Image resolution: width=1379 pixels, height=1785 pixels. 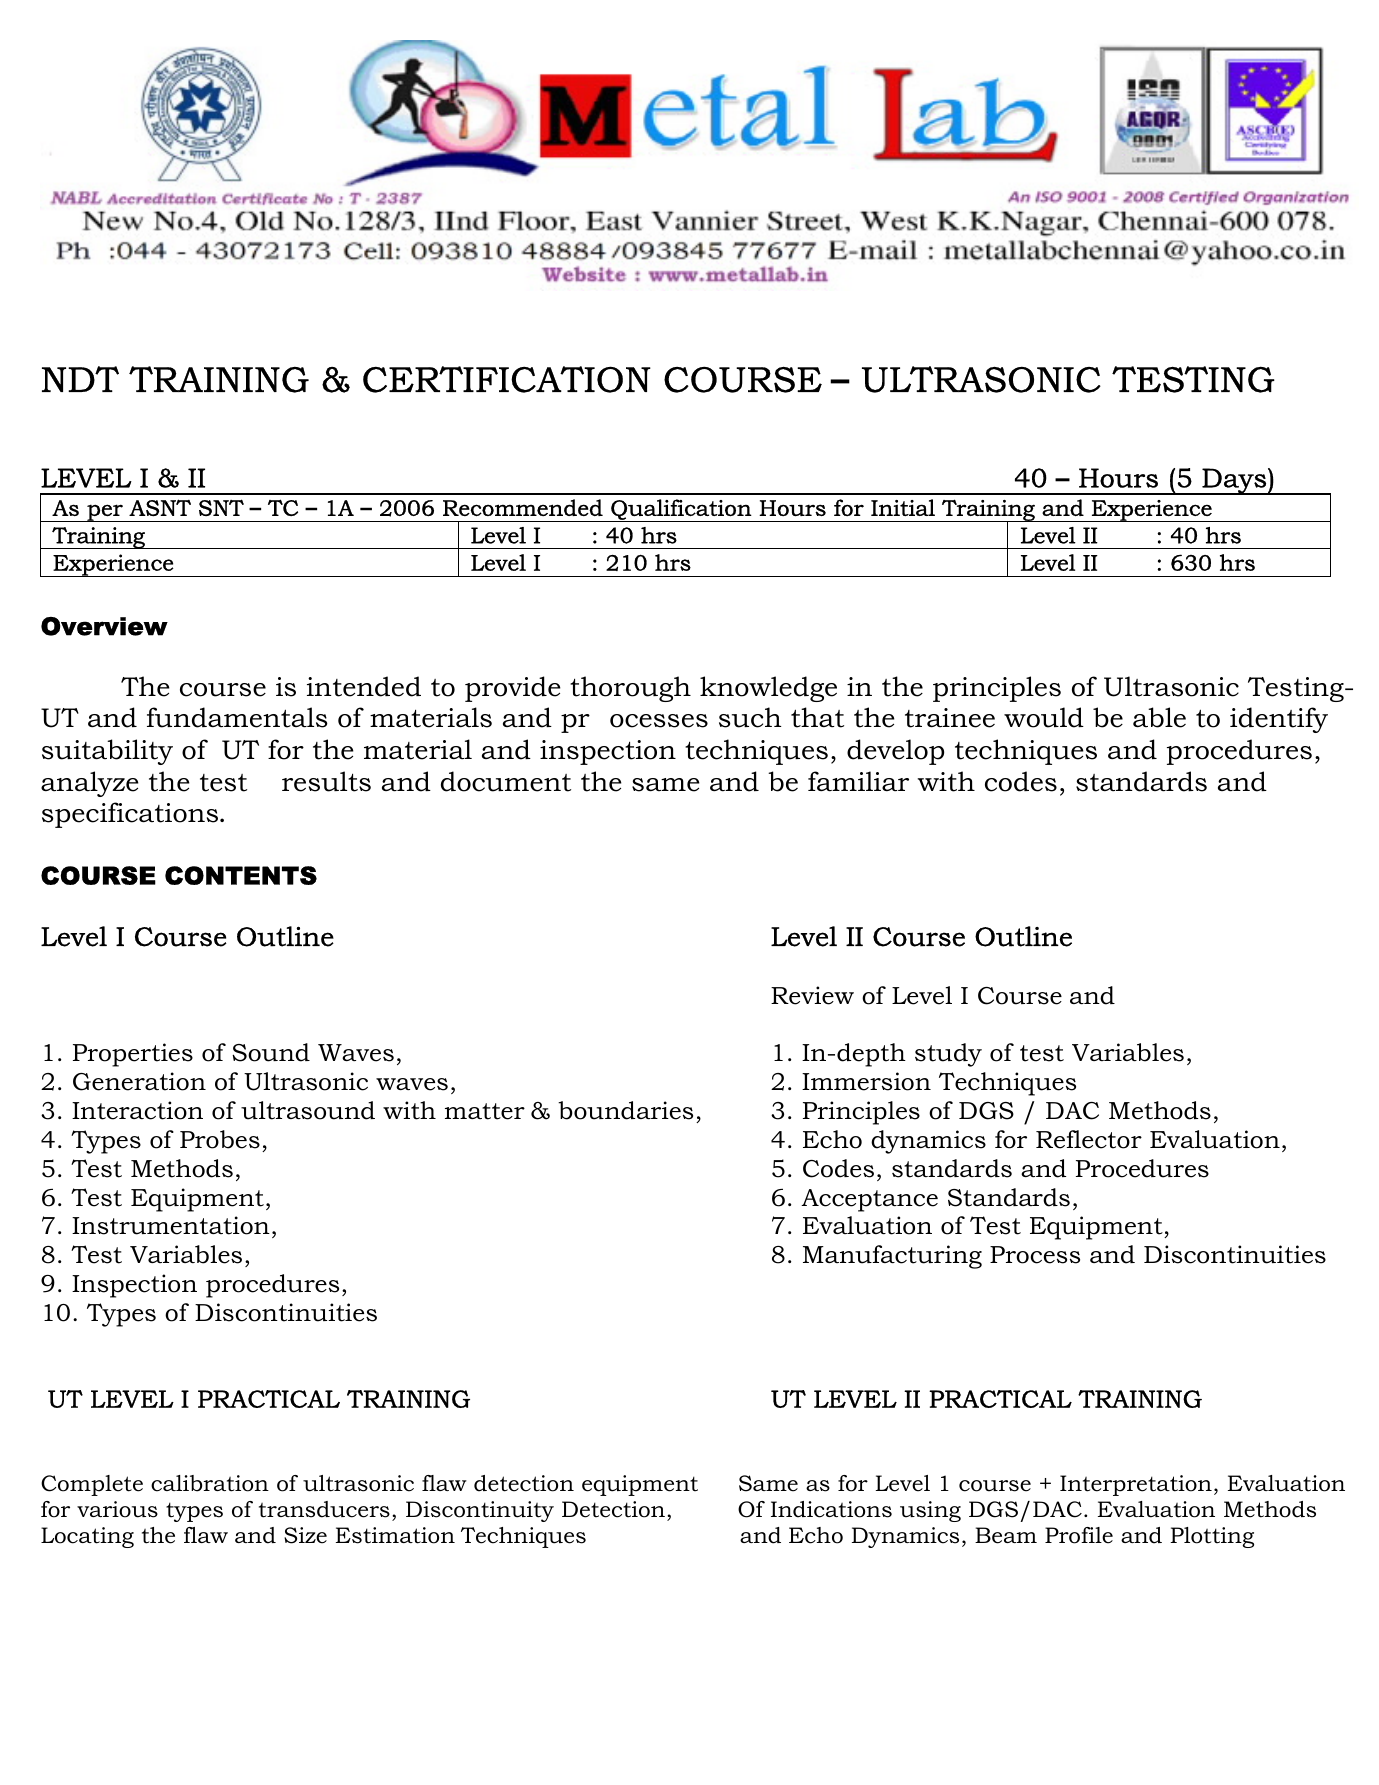 What do you see at coordinates (210, 1483) in the screenshot?
I see `calibration` at bounding box center [210, 1483].
